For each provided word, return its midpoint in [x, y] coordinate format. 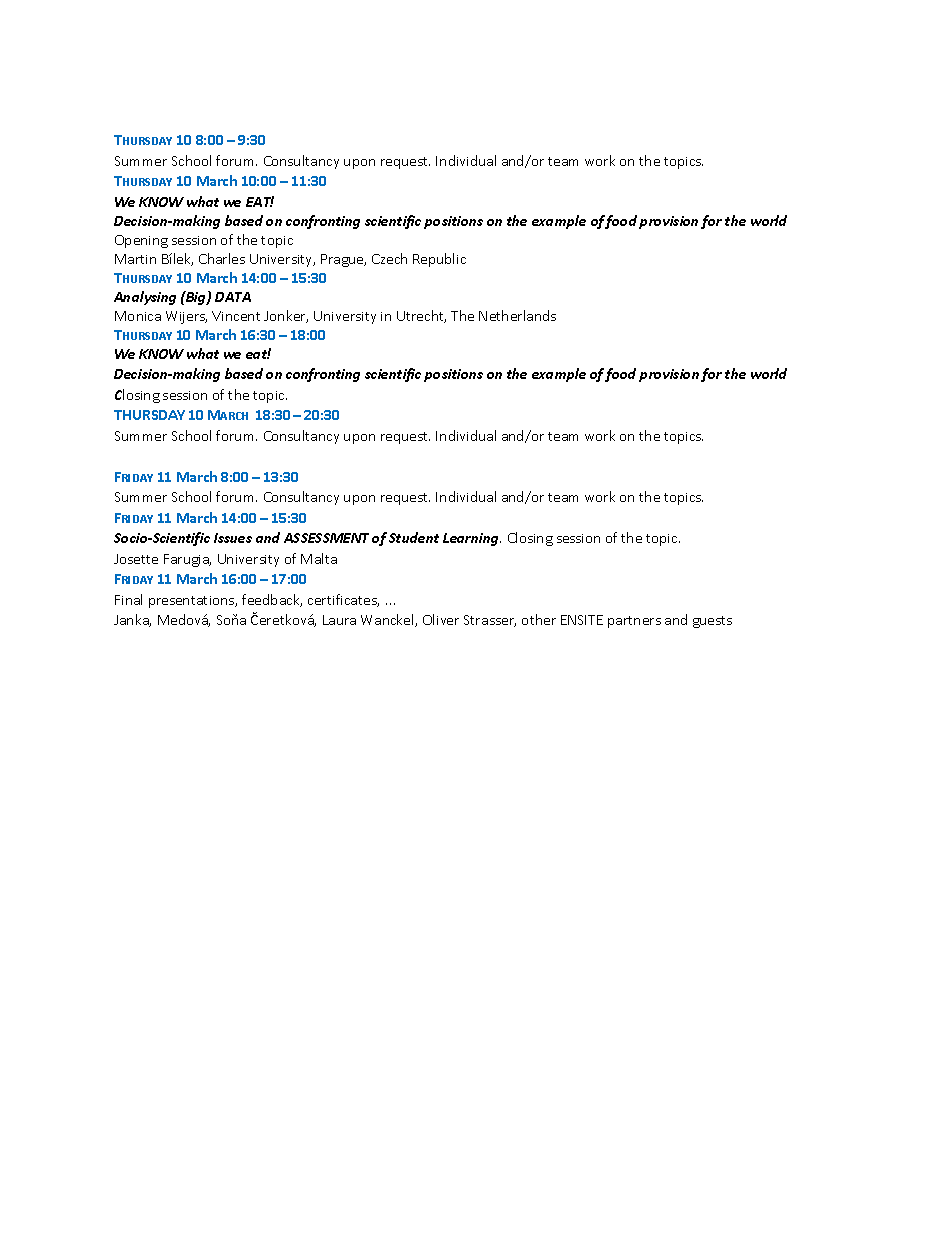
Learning [472, 539]
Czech [389, 258]
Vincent [236, 316]
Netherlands [517, 315]
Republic [439, 260]
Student [414, 537]
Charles [222, 258]
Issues [233, 538]
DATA [233, 297]
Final [128, 599]
